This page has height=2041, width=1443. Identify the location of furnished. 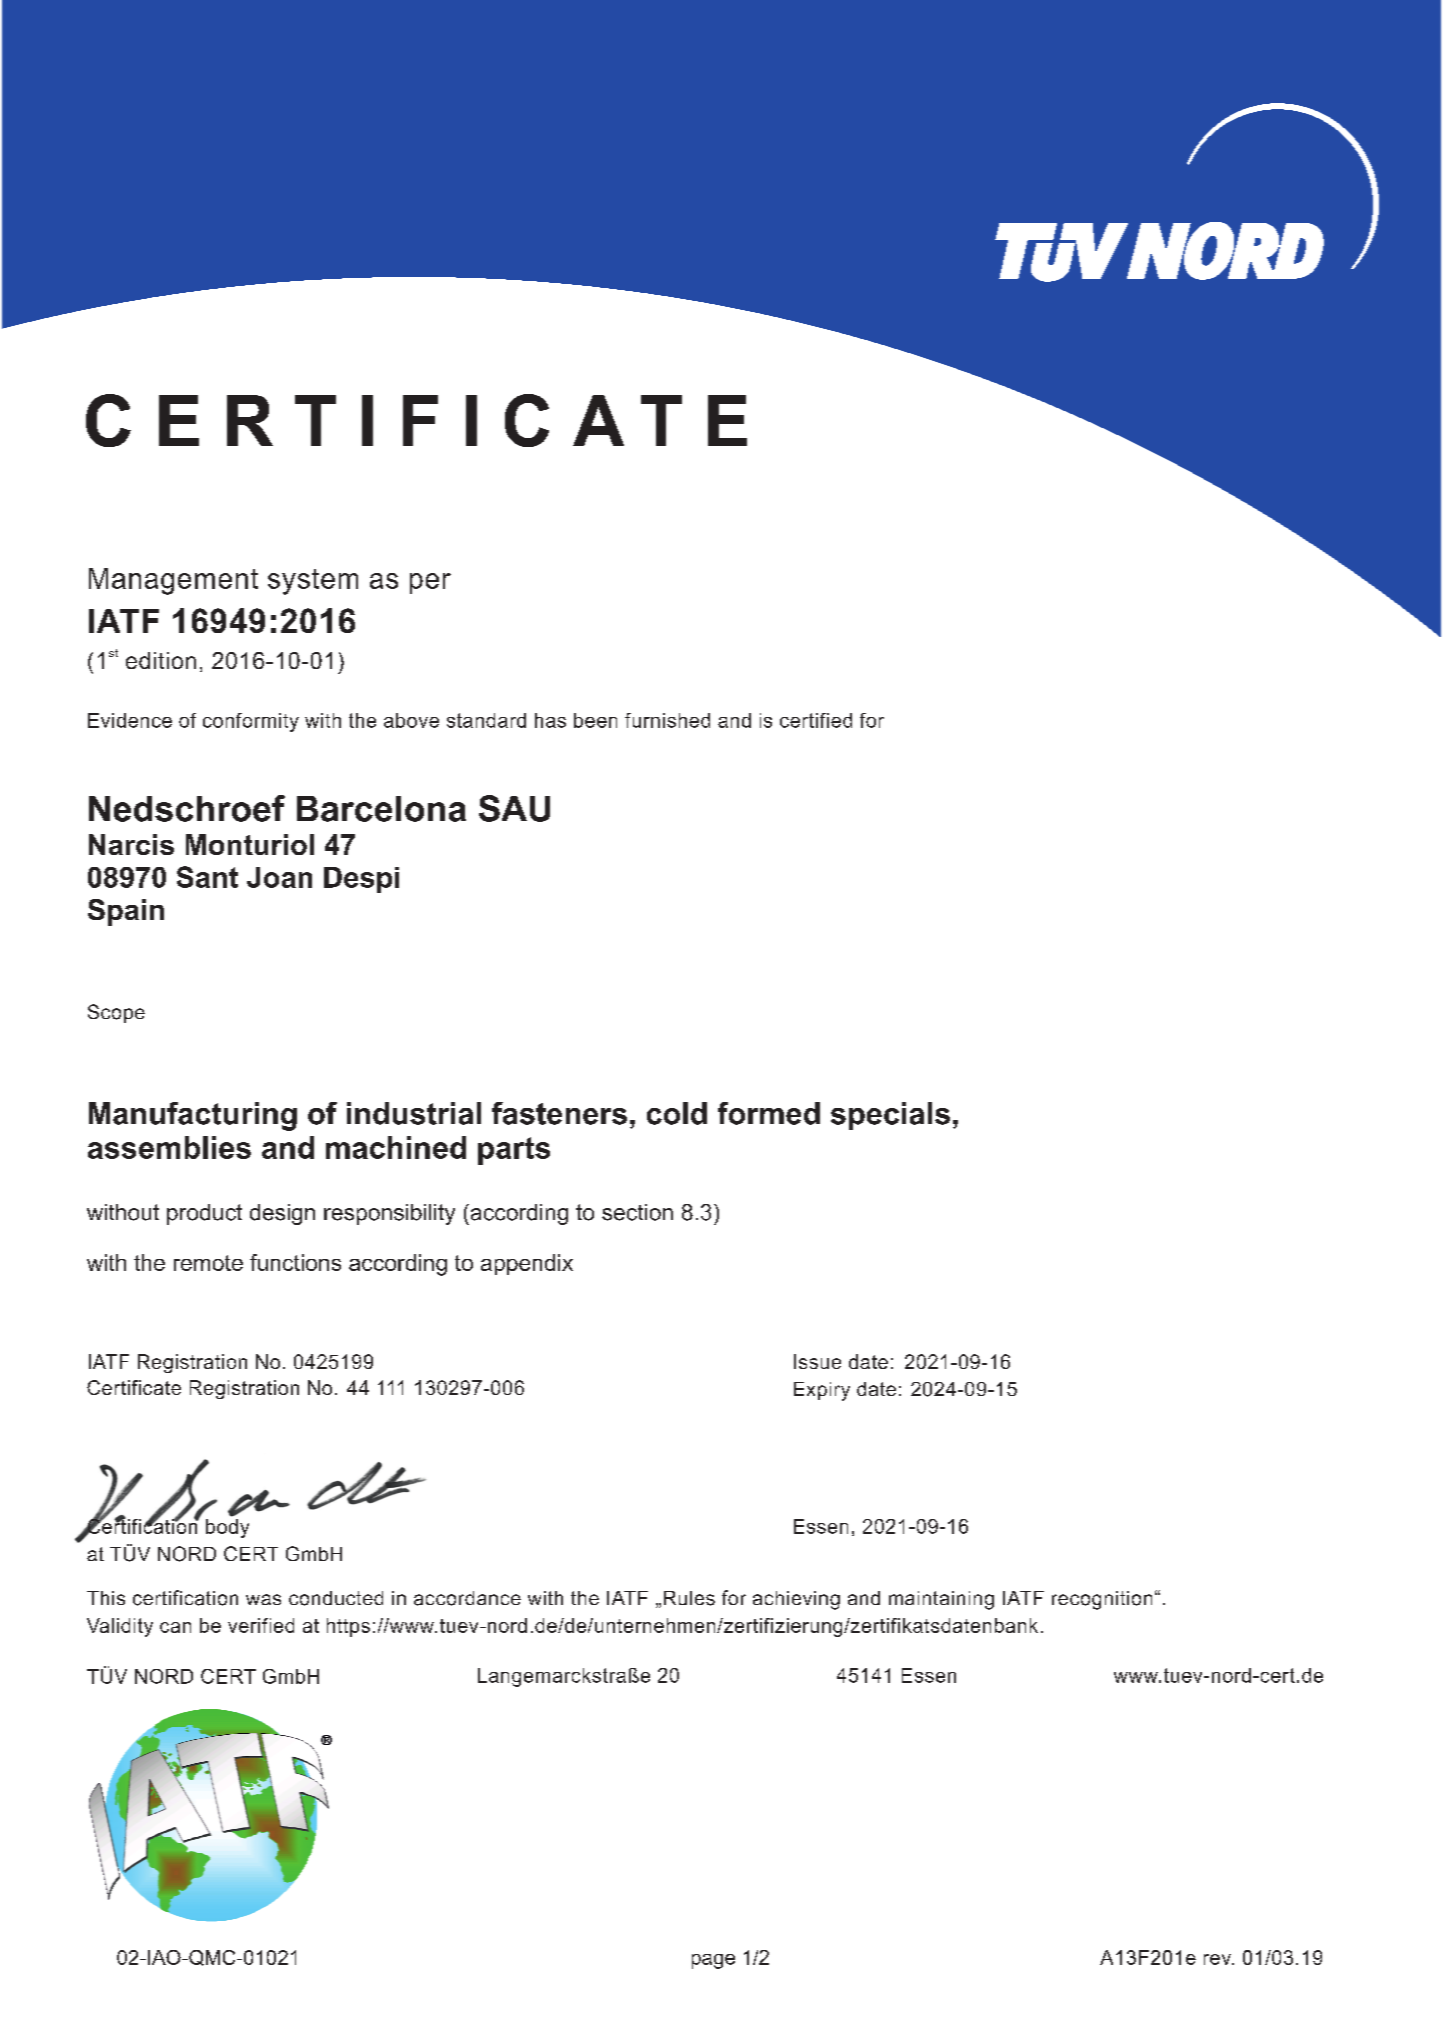
(667, 720).
